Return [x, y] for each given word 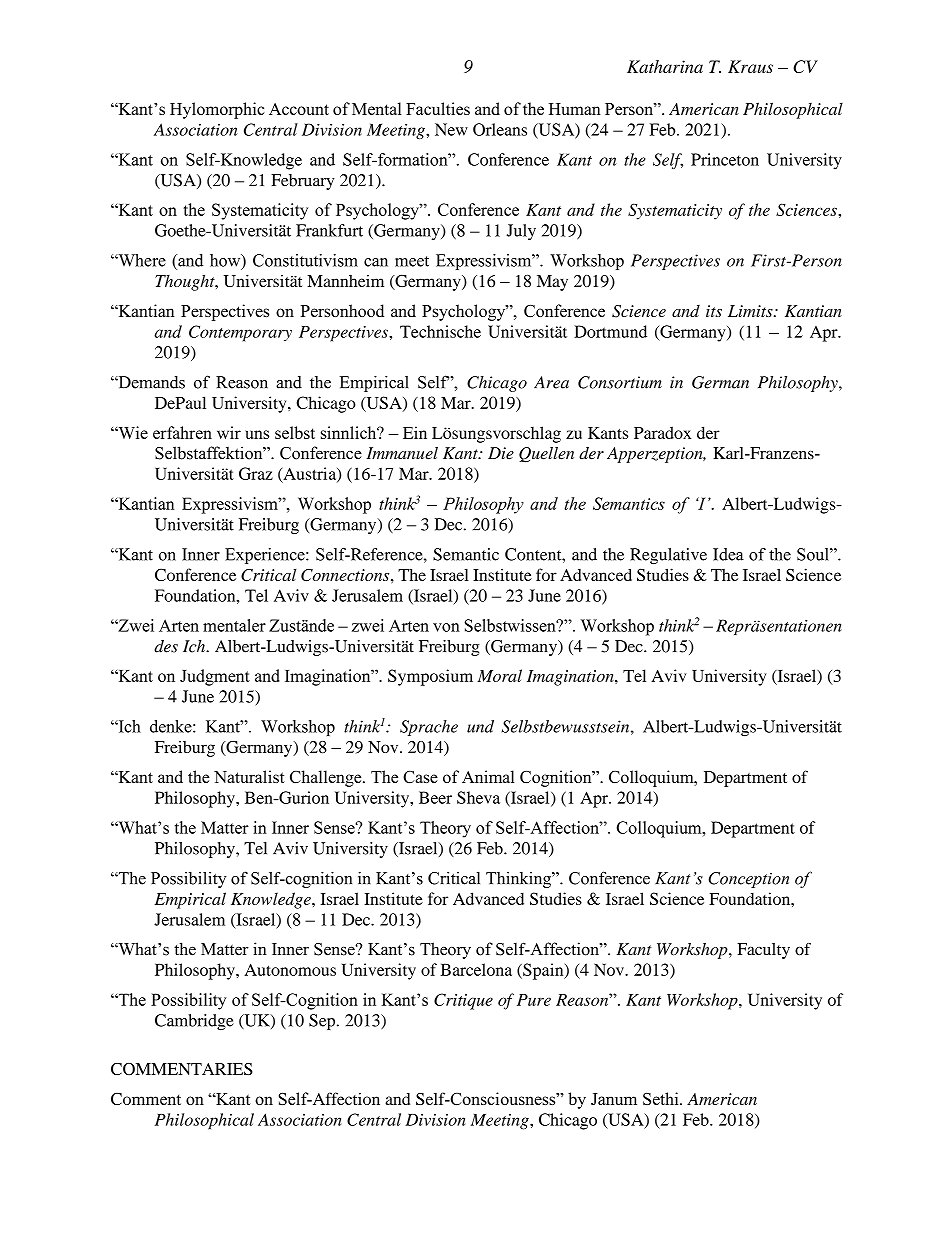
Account [299, 109]
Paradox [662, 432]
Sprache [429, 728]
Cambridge [194, 1022]
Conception [749, 880]
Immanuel [402, 453]
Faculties [438, 108]
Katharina [665, 66]
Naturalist [249, 776]
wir [229, 432]
